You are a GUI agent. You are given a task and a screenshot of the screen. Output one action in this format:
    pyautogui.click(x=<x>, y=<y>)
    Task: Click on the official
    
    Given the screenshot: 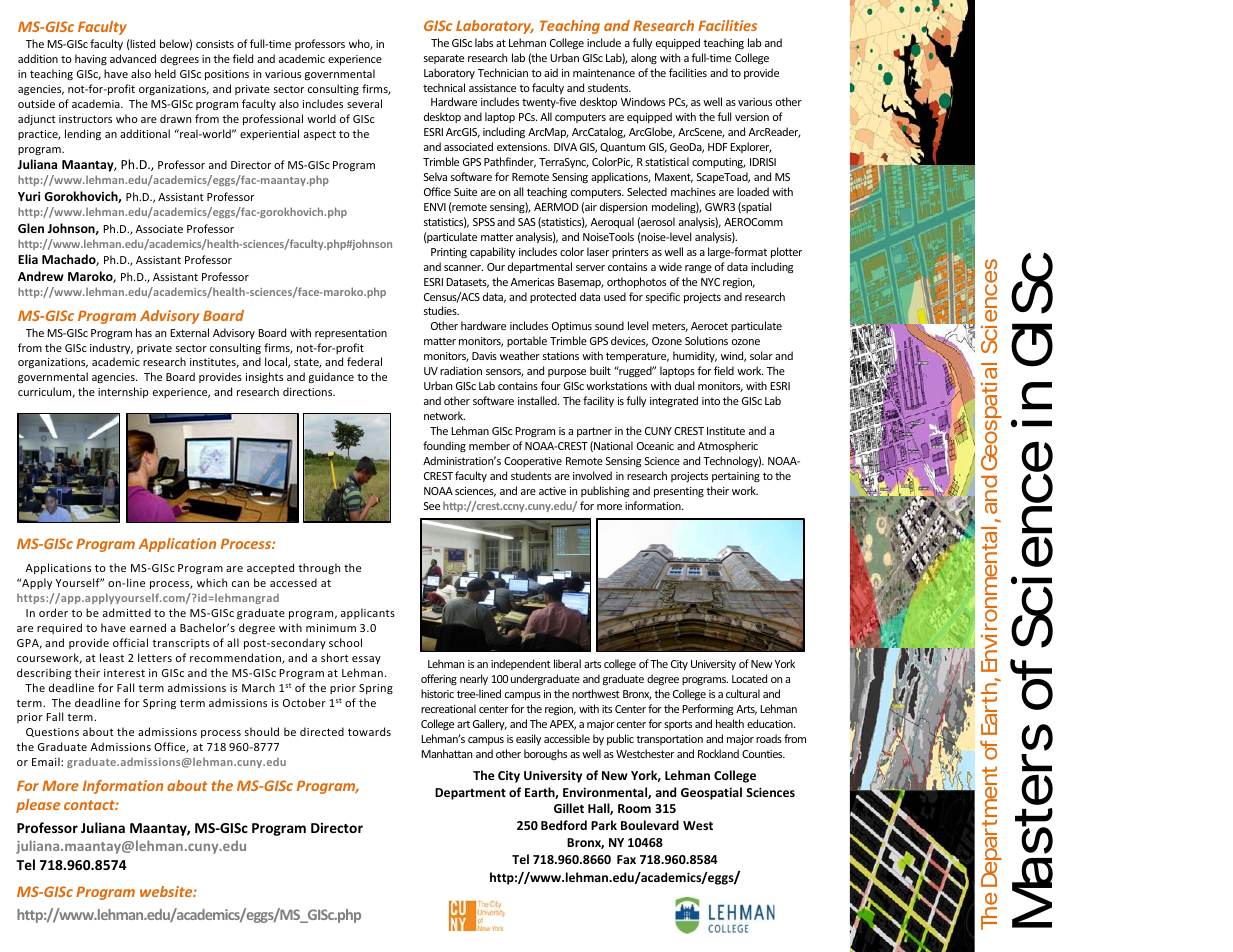 What is the action you would take?
    pyautogui.click(x=130, y=642)
